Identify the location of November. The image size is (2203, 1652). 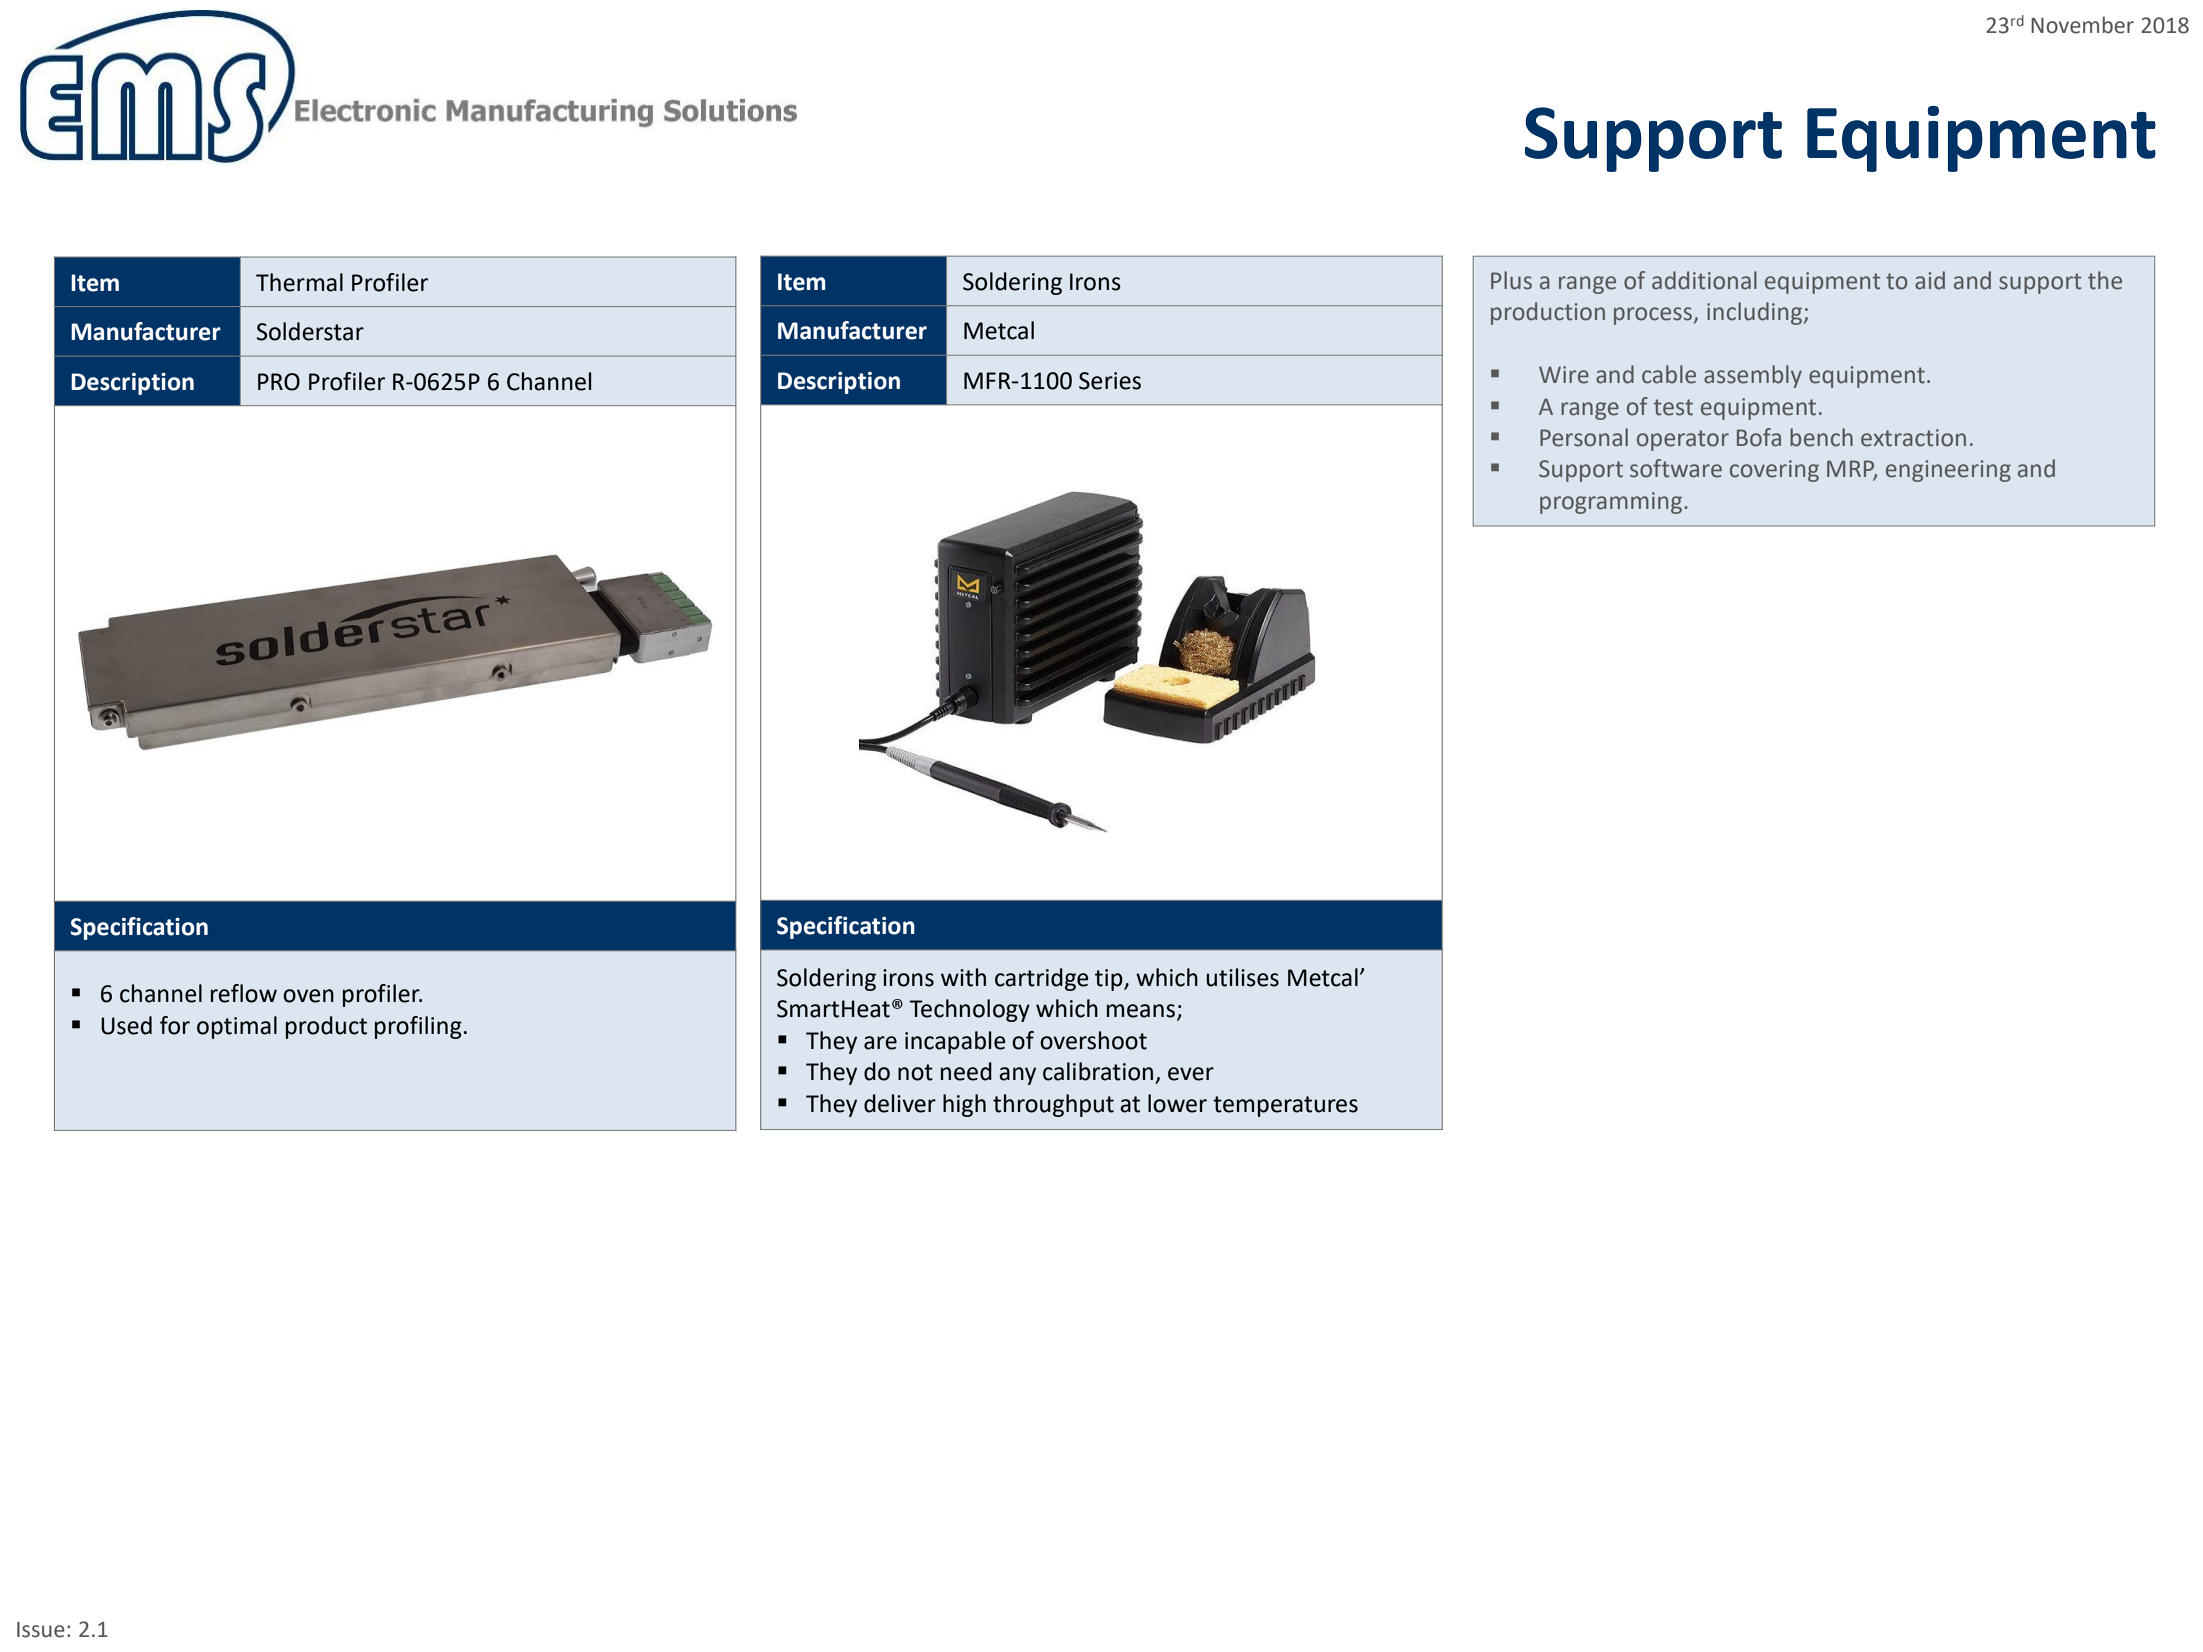
(2082, 25).
